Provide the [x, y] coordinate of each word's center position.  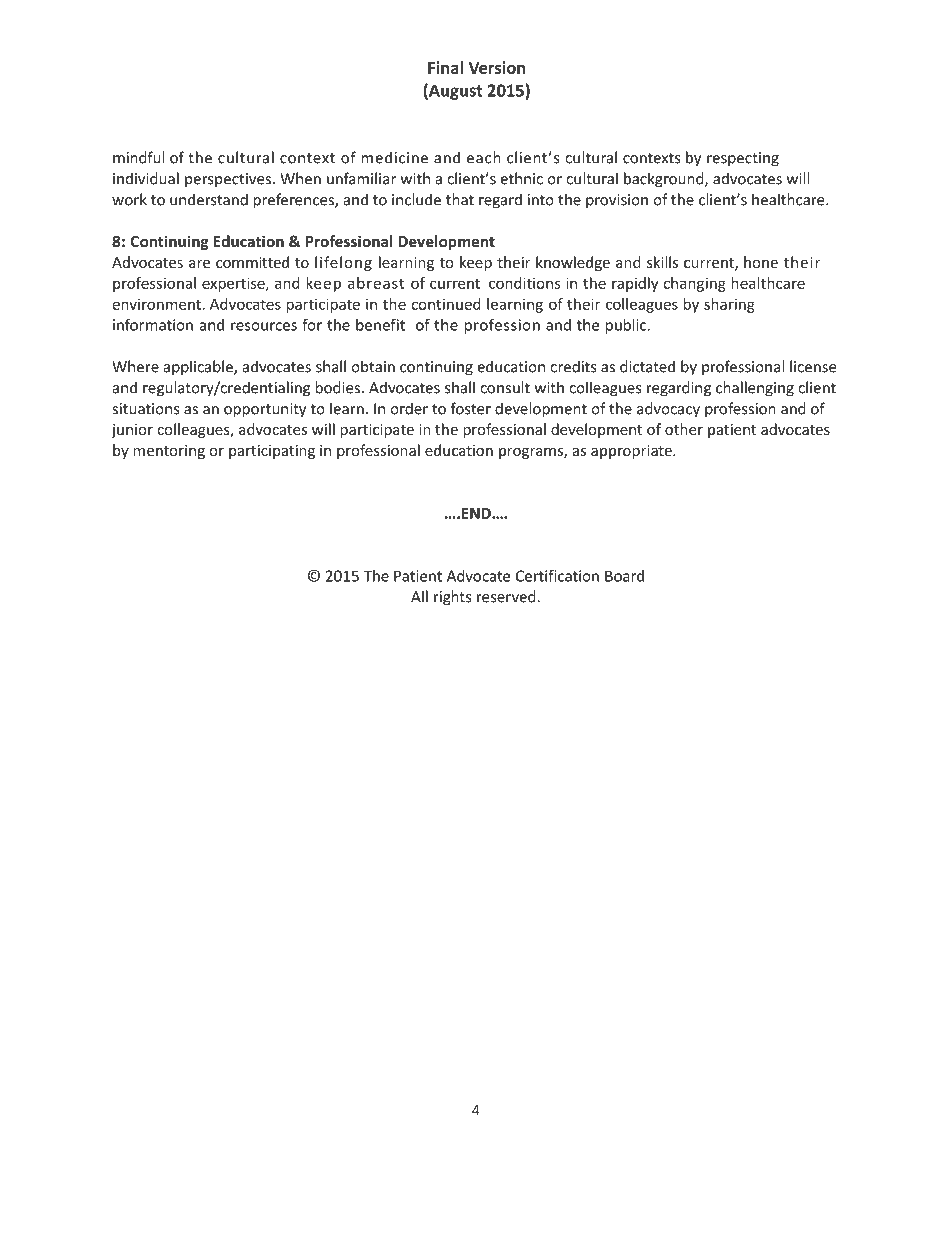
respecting [743, 159]
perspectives [229, 180]
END [477, 513]
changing [694, 284]
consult [505, 387]
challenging [755, 389]
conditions [525, 283]
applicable [199, 368]
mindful [138, 157]
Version [496, 67]
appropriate [632, 452]
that [460, 199]
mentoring [169, 452]
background [665, 180]
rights [452, 598]
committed [252, 262]
